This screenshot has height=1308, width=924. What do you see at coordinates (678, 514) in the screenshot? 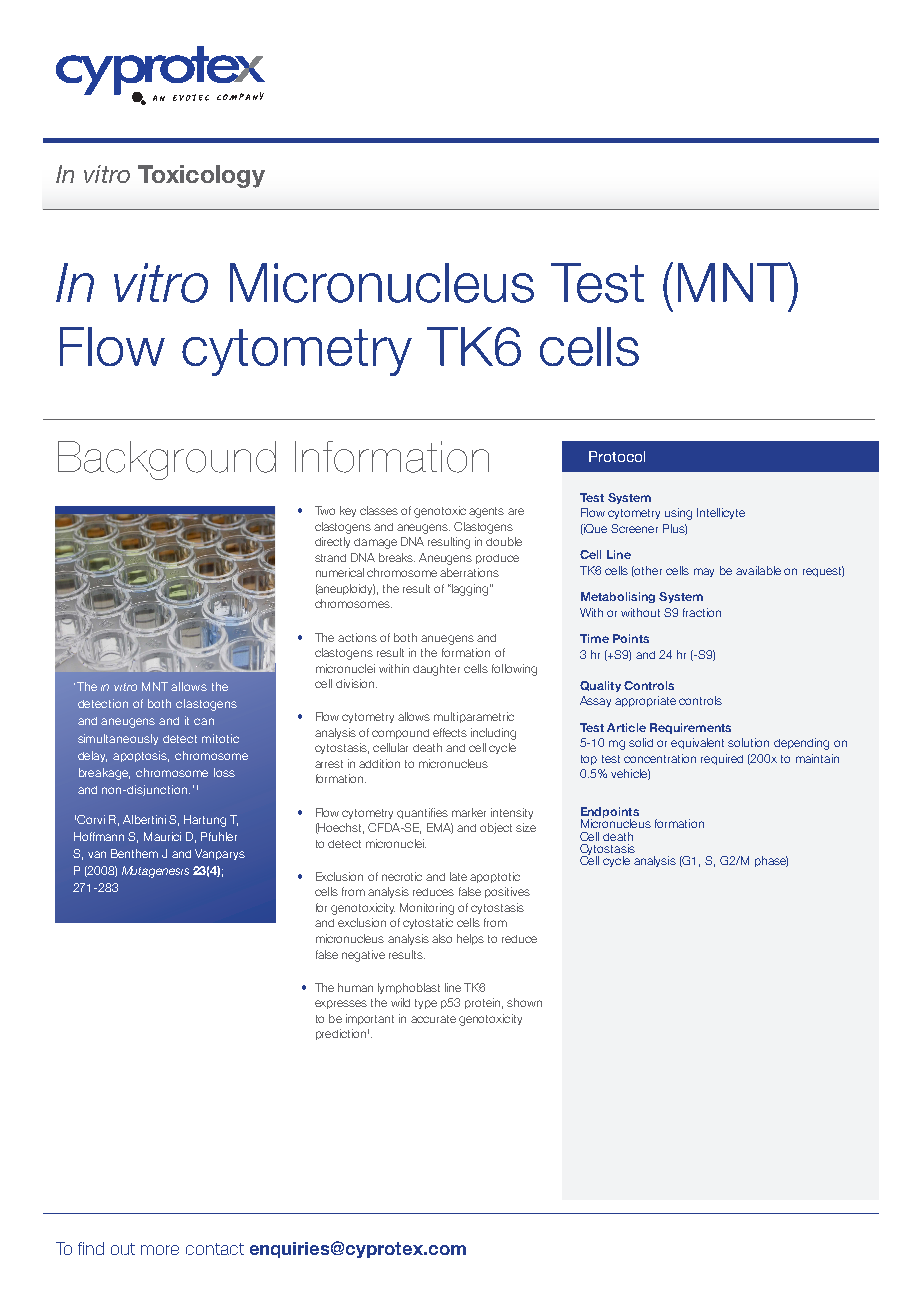
I see `using` at bounding box center [678, 514].
